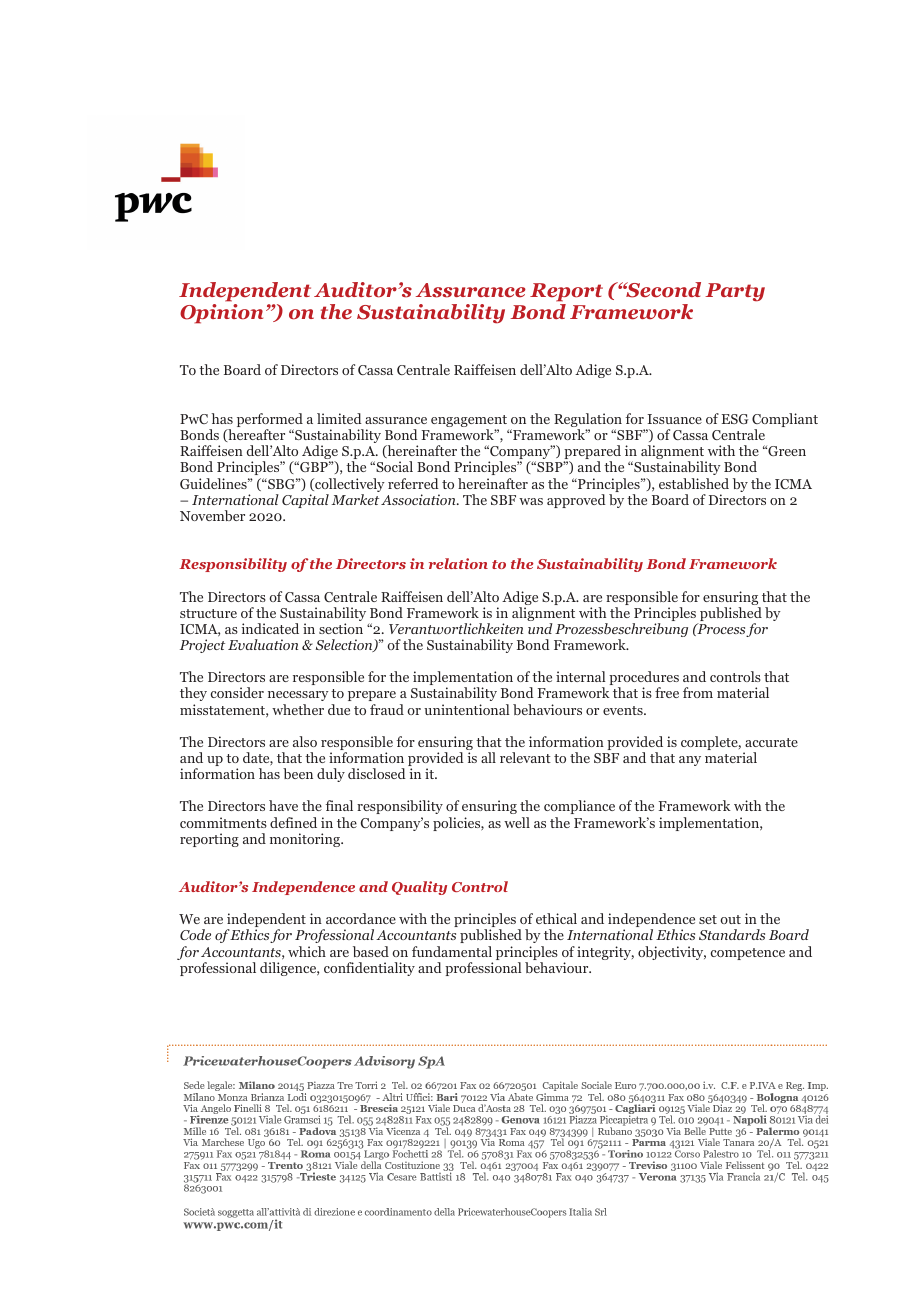  Describe the element at coordinates (307, 951) in the document. I see `which` at that location.
